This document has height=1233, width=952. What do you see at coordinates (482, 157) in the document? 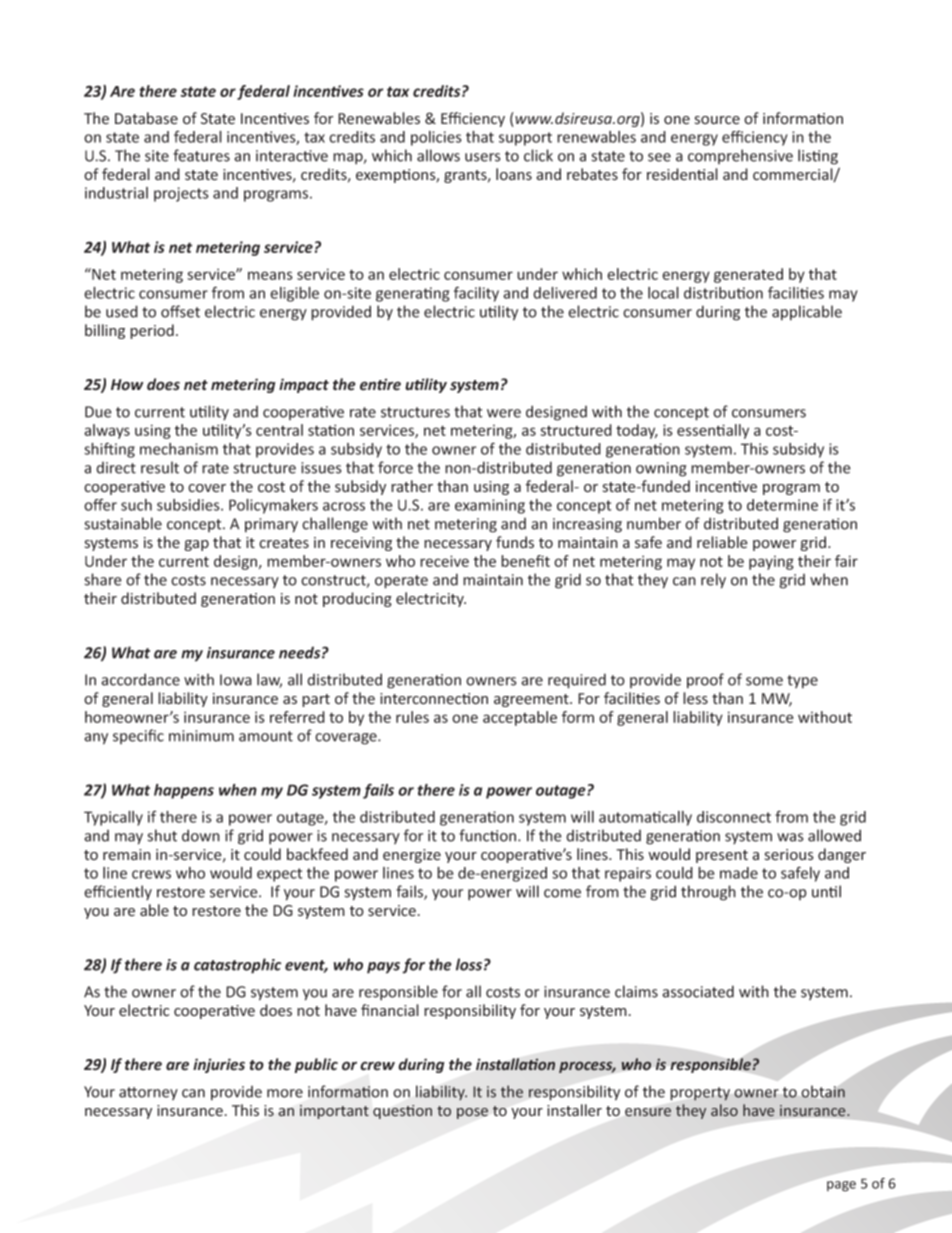
I see `users` at bounding box center [482, 157].
